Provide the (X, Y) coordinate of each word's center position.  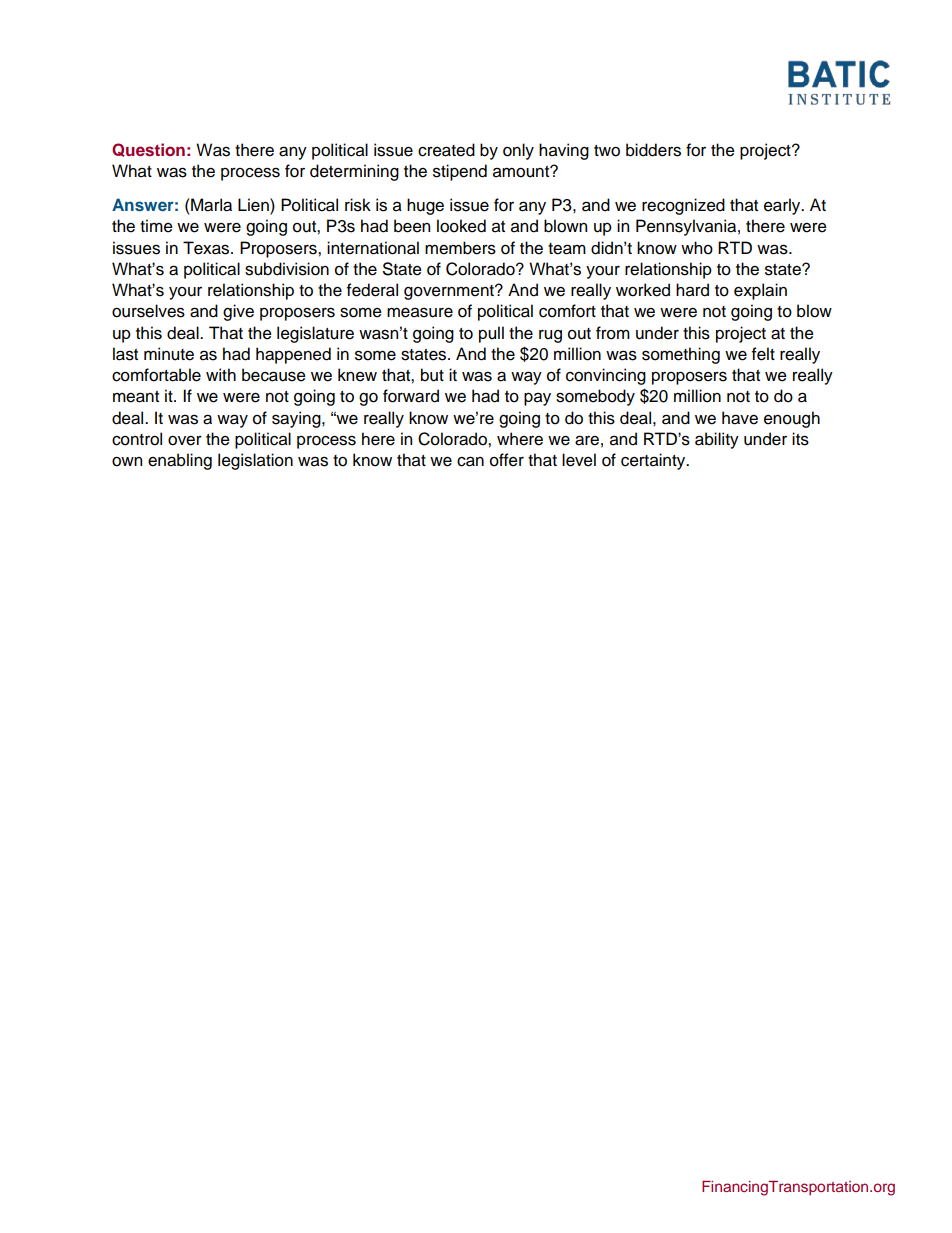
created (446, 150)
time (156, 226)
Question (148, 150)
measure (420, 312)
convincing (606, 376)
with (221, 374)
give (238, 312)
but (432, 375)
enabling (180, 461)
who (697, 248)
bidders (653, 150)
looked (461, 226)
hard (692, 290)
